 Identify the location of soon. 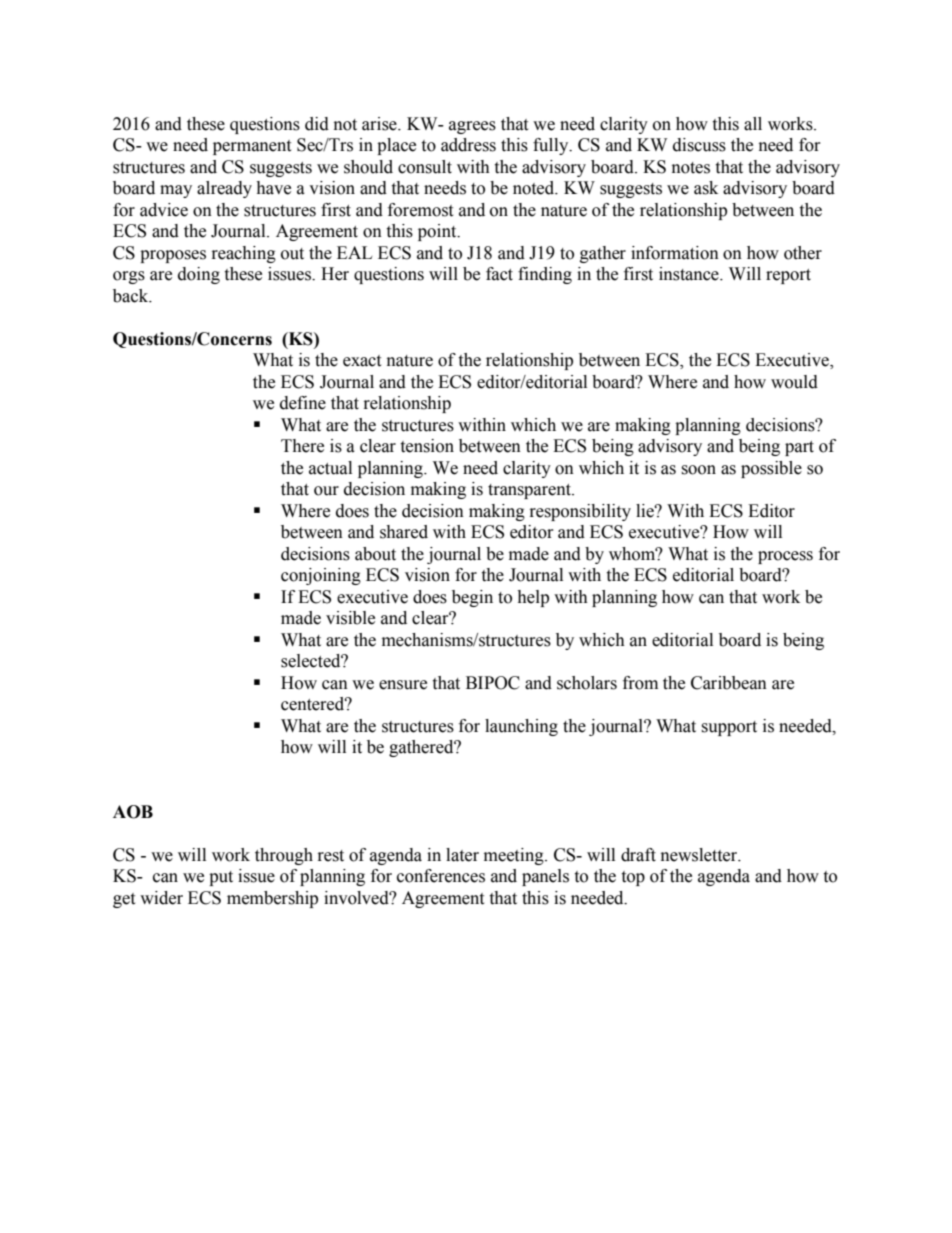
(698, 470).
